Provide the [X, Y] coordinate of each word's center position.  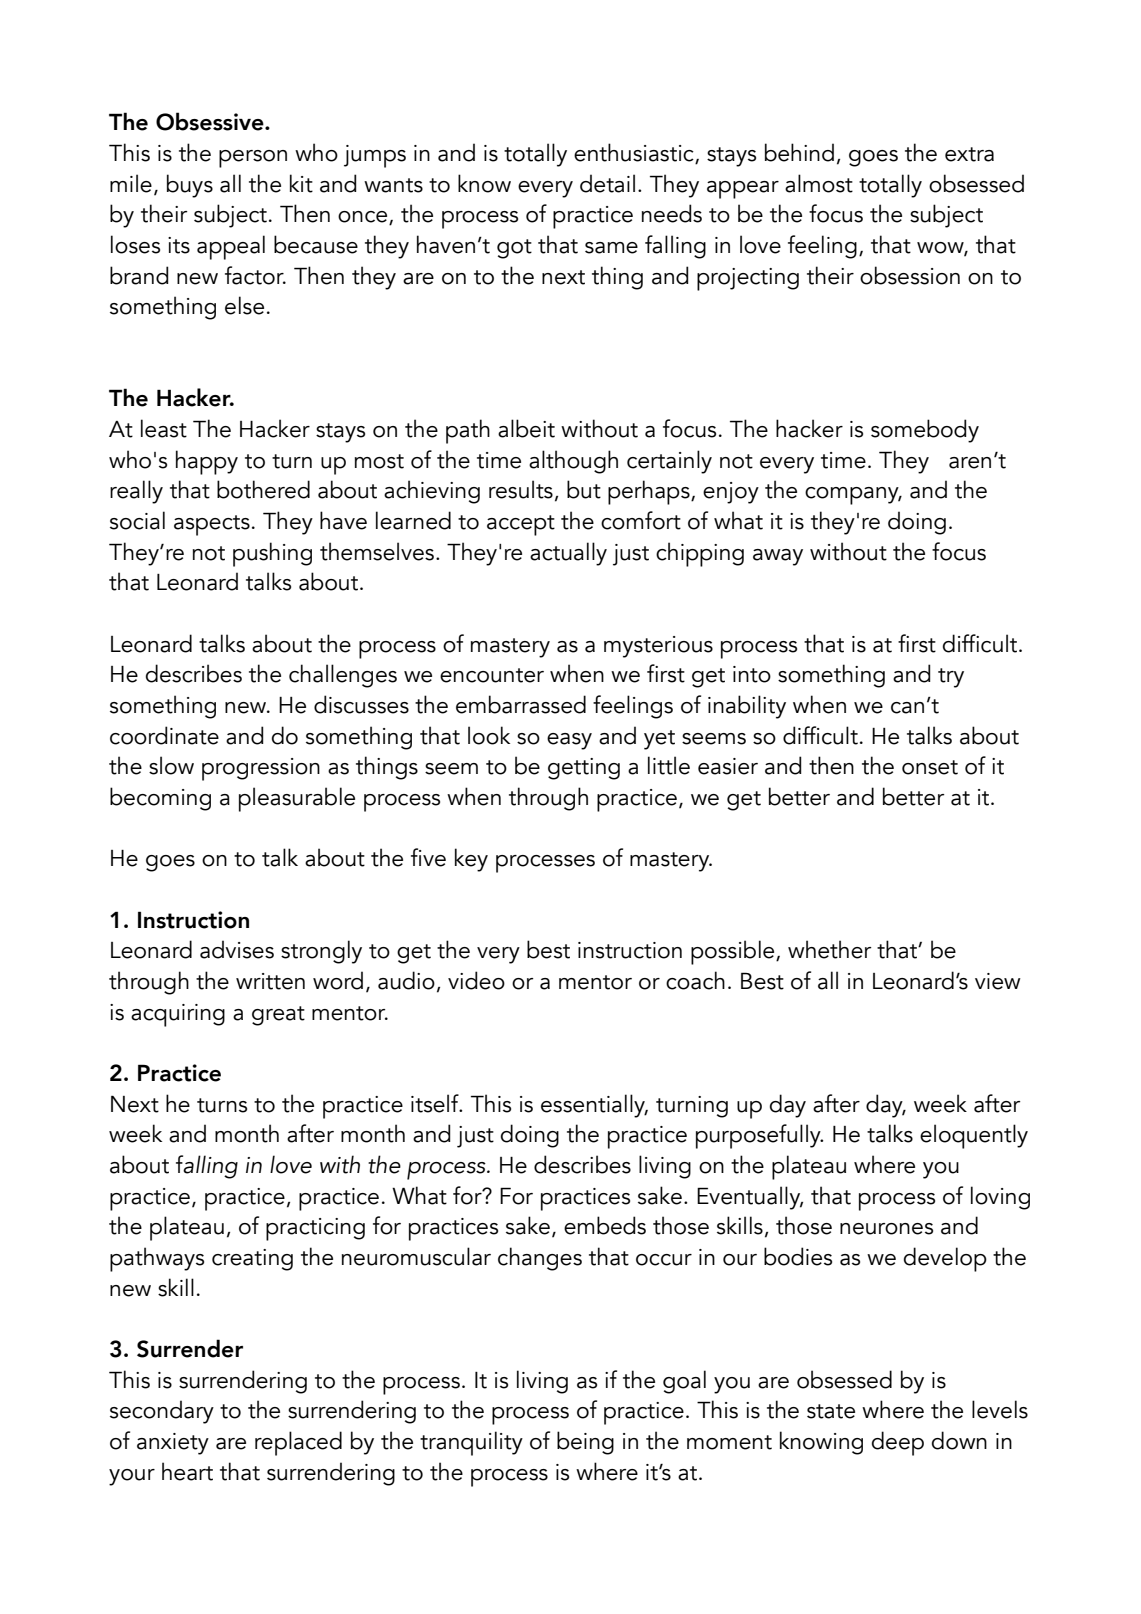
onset [930, 767]
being [585, 1443]
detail [607, 183]
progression [261, 769]
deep [898, 1443]
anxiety [173, 1444]
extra [969, 154]
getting [584, 769]
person [253, 159]
